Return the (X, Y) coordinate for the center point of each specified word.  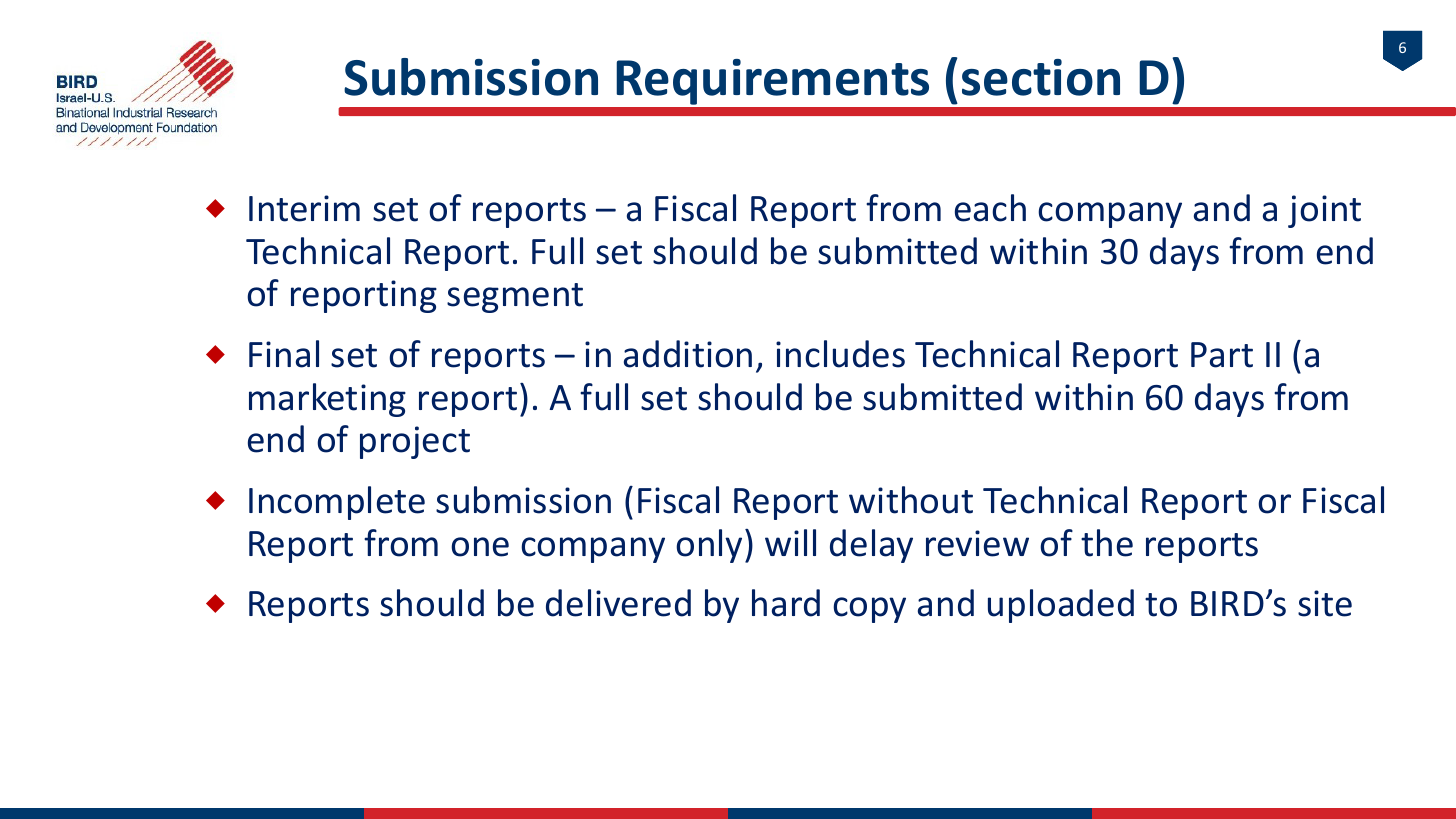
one (480, 547)
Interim (304, 208)
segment (515, 298)
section (1041, 77)
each (990, 208)
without (911, 500)
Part (1222, 355)
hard (786, 603)
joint (1324, 211)
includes (840, 354)
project (415, 442)
